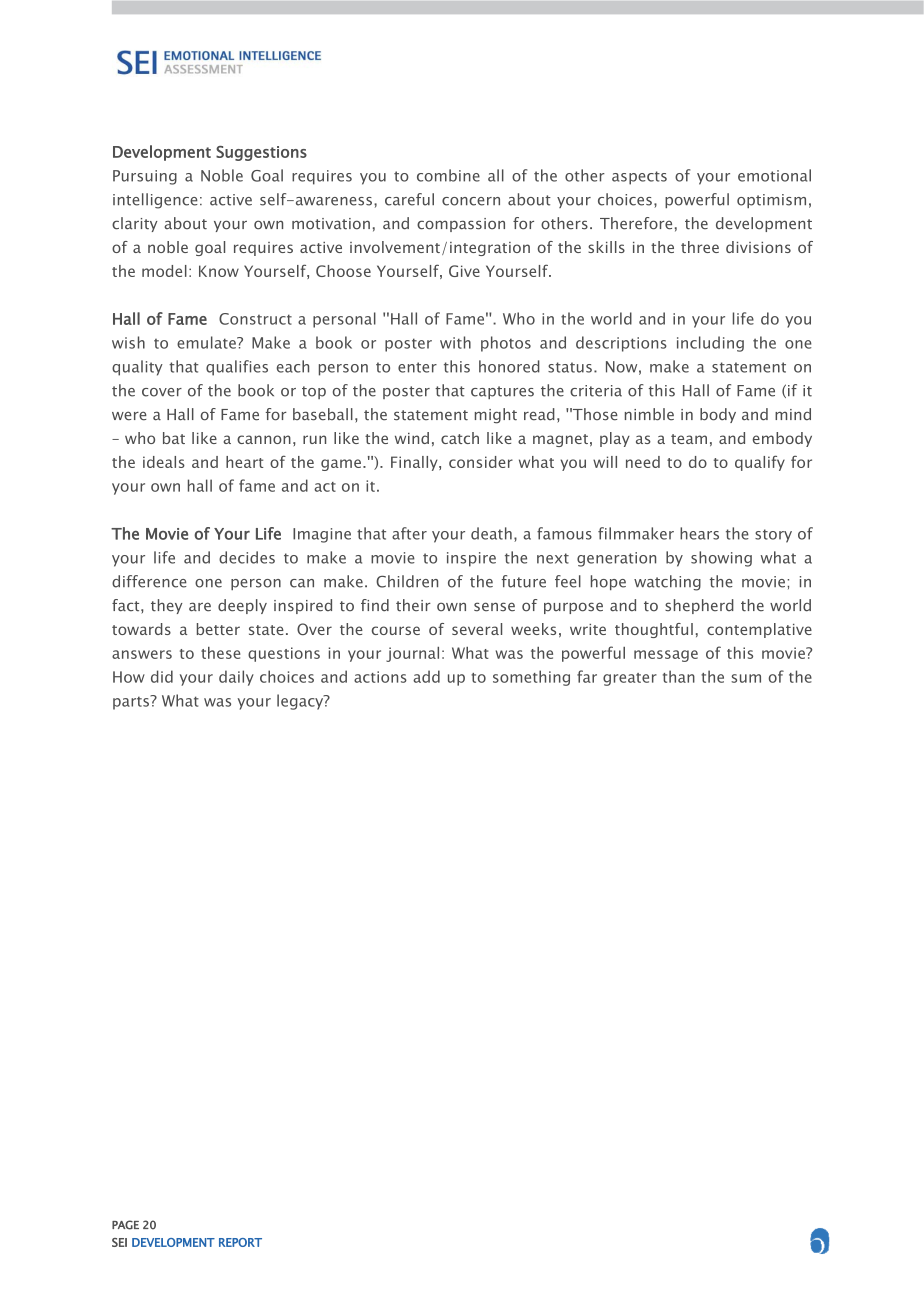  Describe the element at coordinates (240, 1242) in the page. I see `REPORT` at that location.
